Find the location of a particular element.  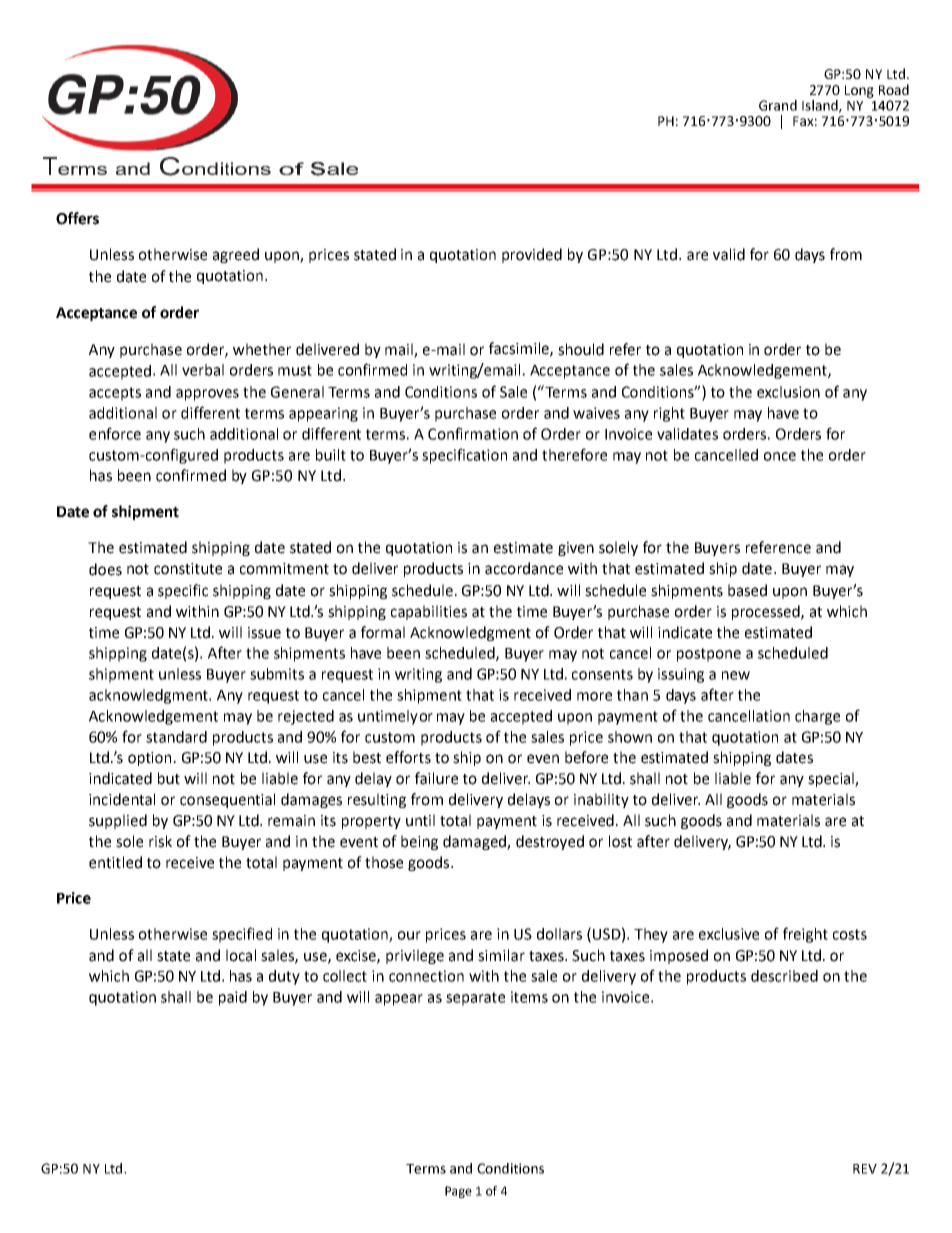

paid is located at coordinates (233, 998).
